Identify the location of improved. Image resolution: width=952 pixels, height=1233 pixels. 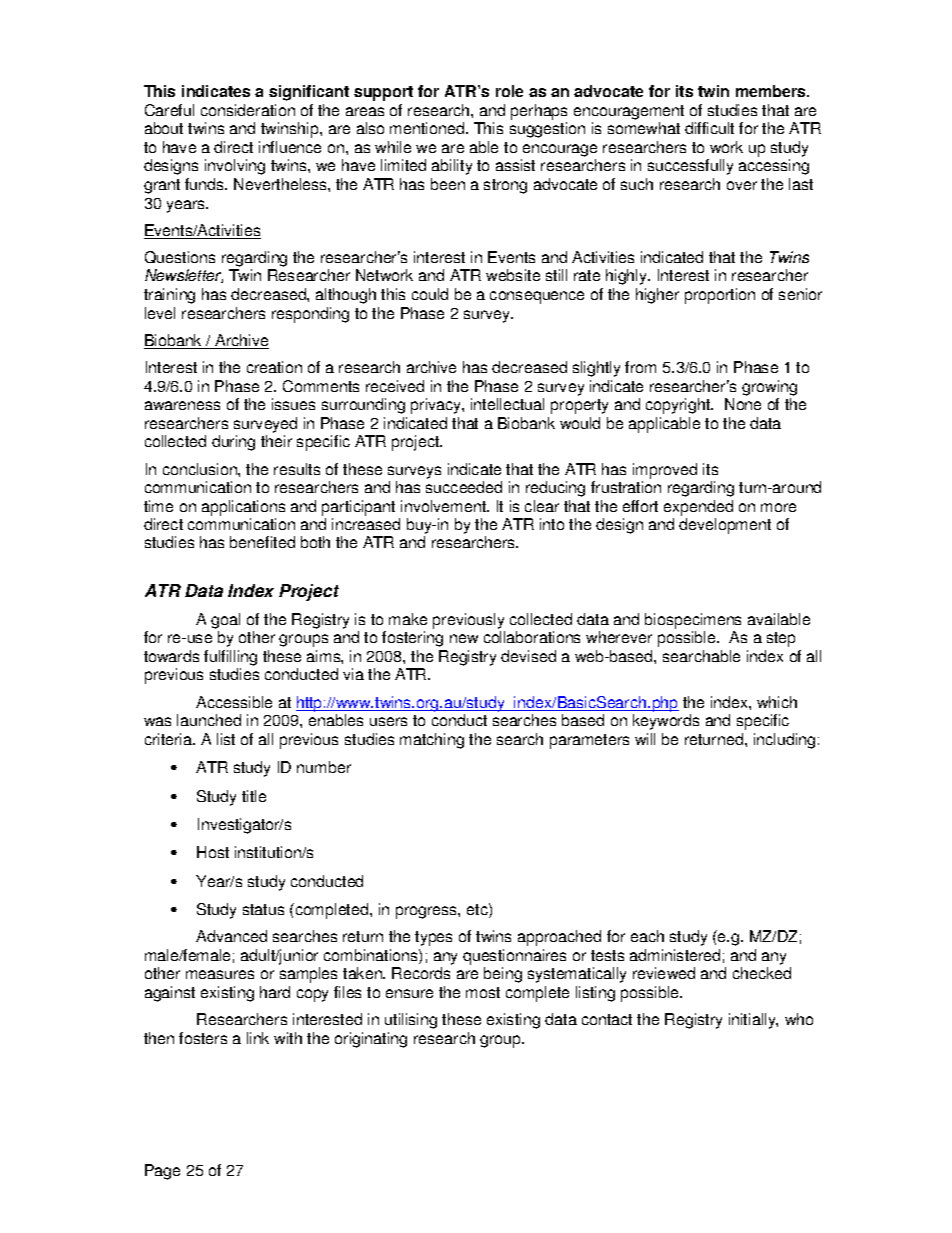
(665, 471).
